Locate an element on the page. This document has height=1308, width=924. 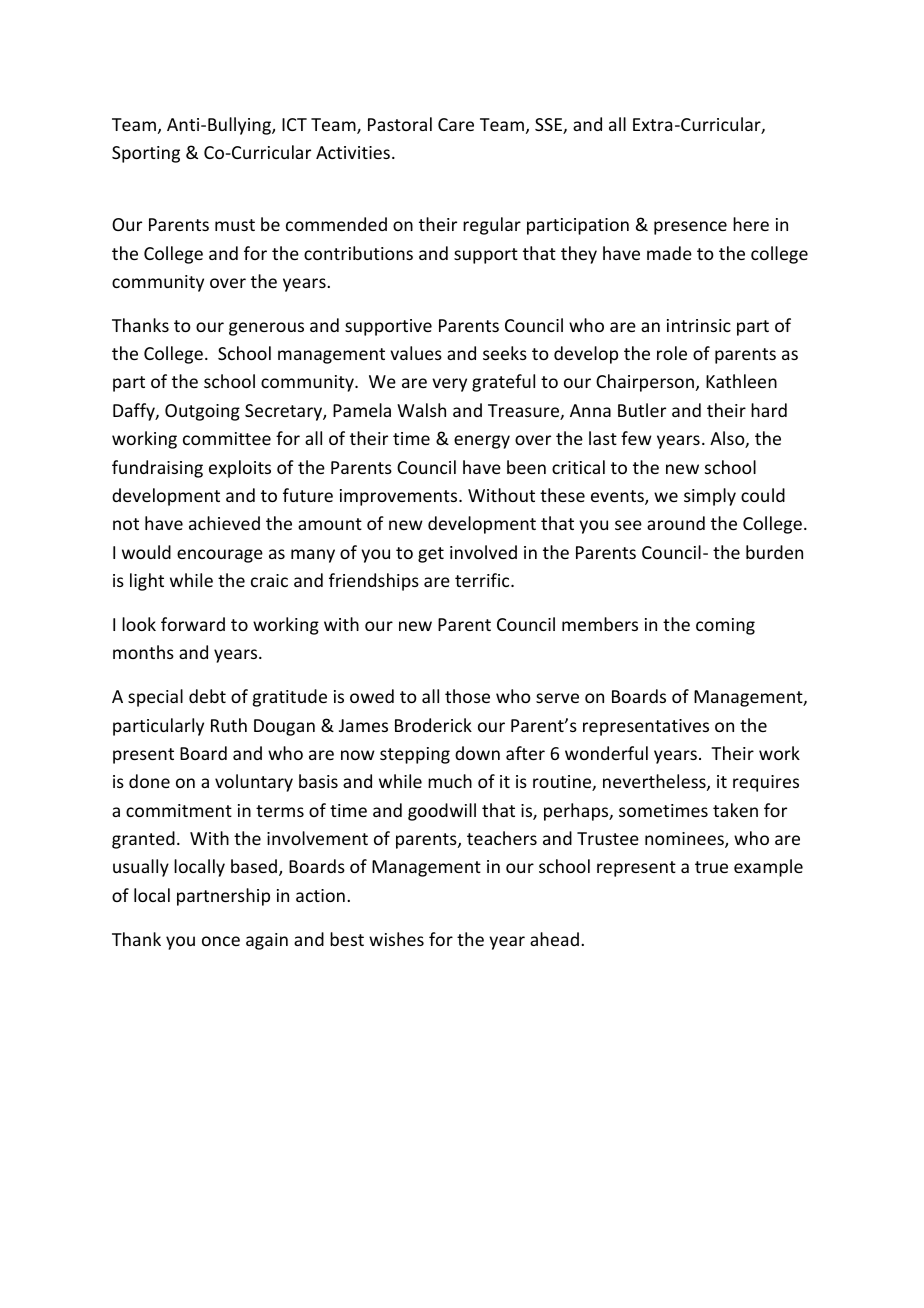
once is located at coordinates (221, 941).
